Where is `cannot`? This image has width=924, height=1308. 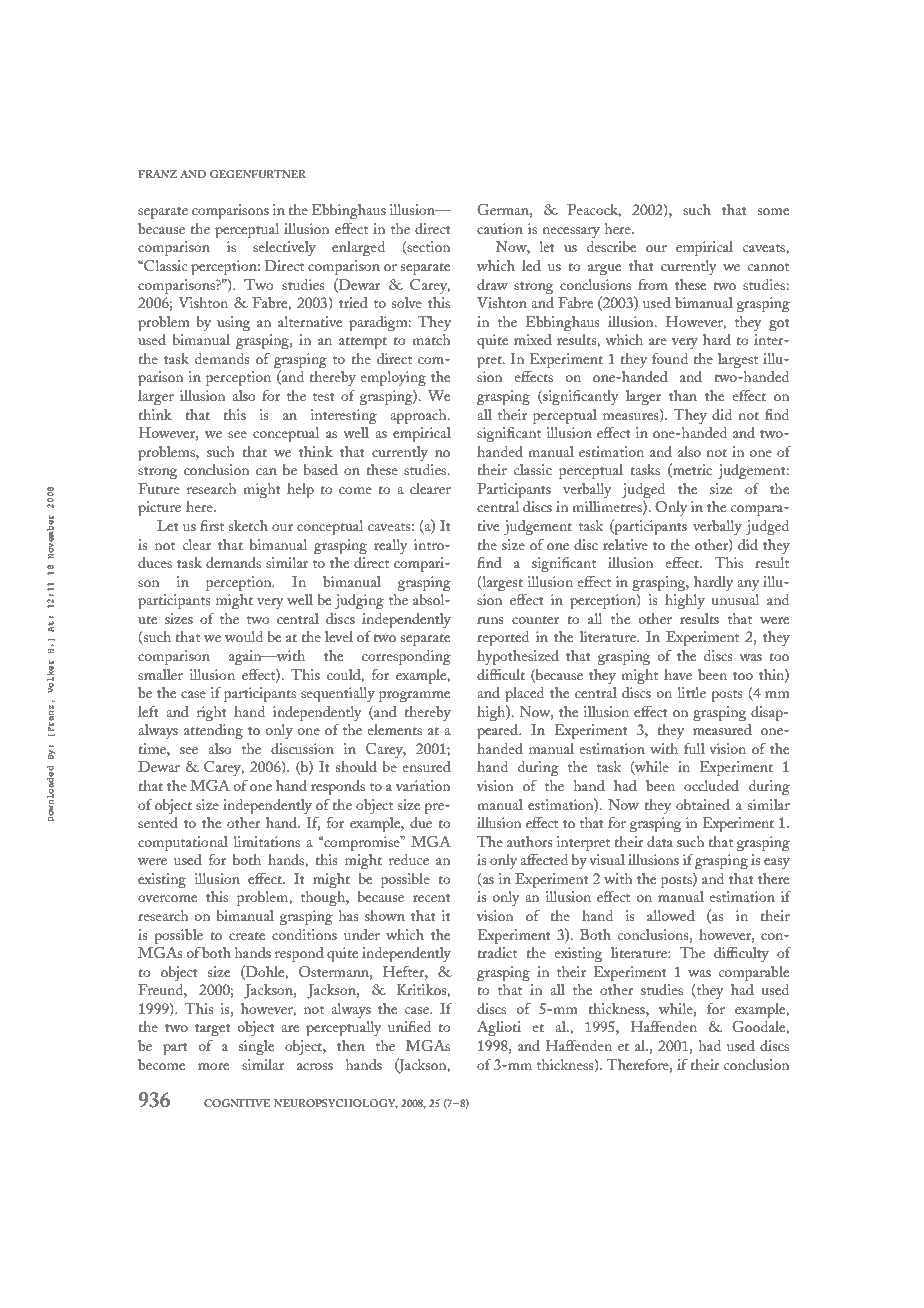 cannot is located at coordinates (768, 267).
